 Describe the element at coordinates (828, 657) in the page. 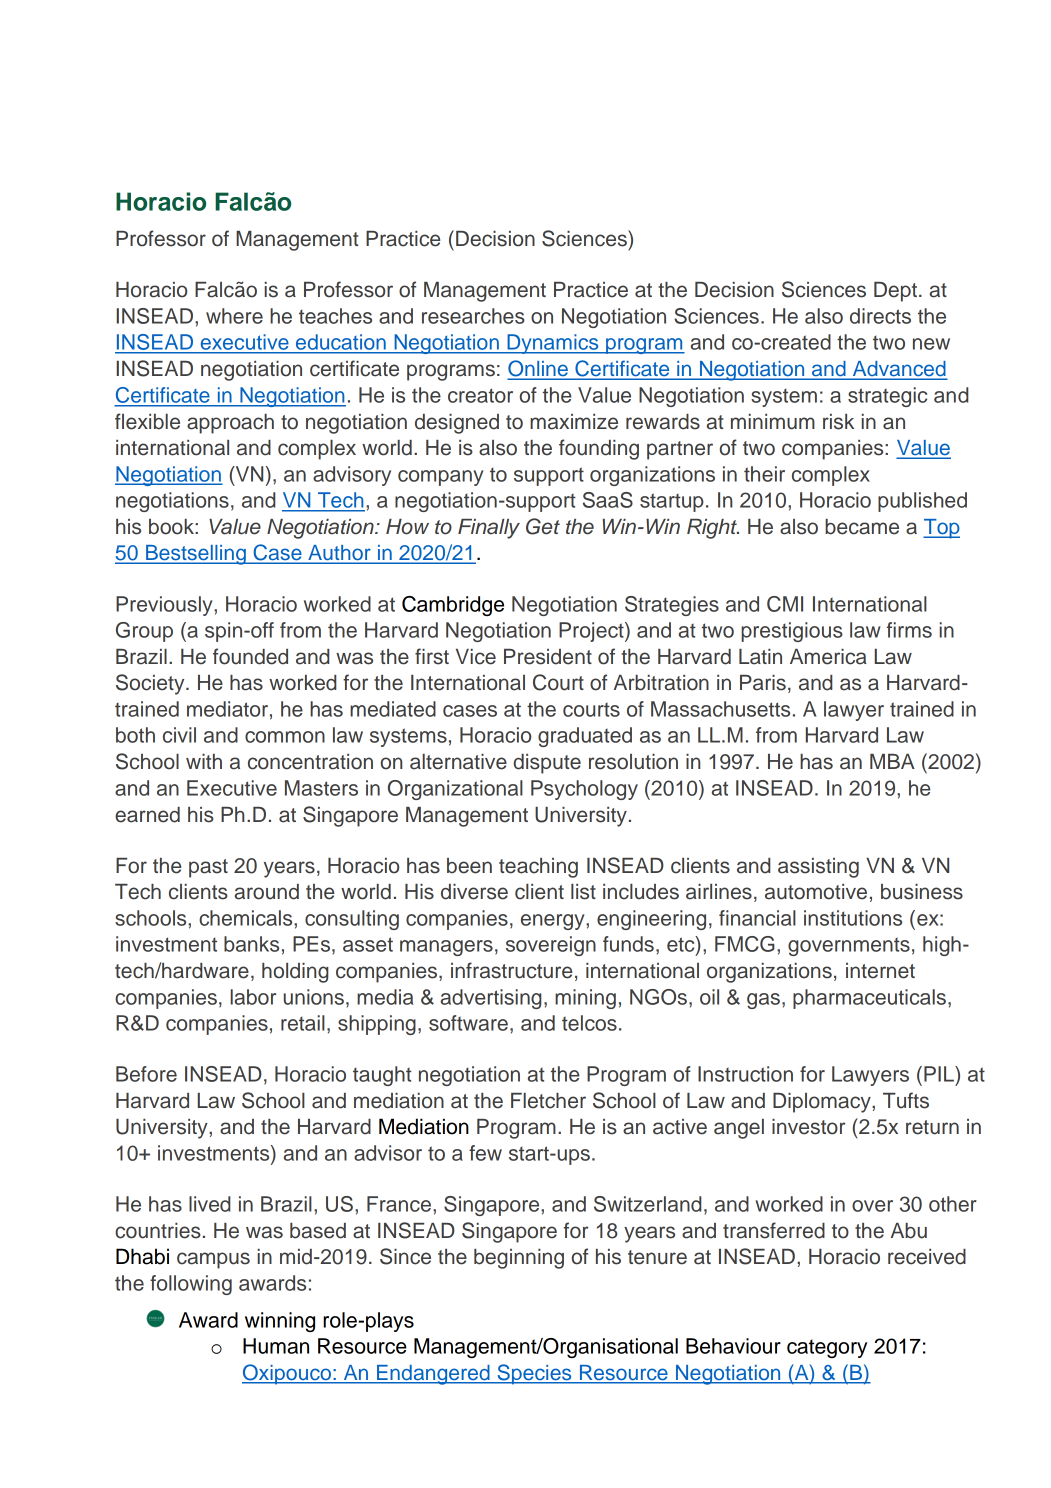

I see `America` at that location.
